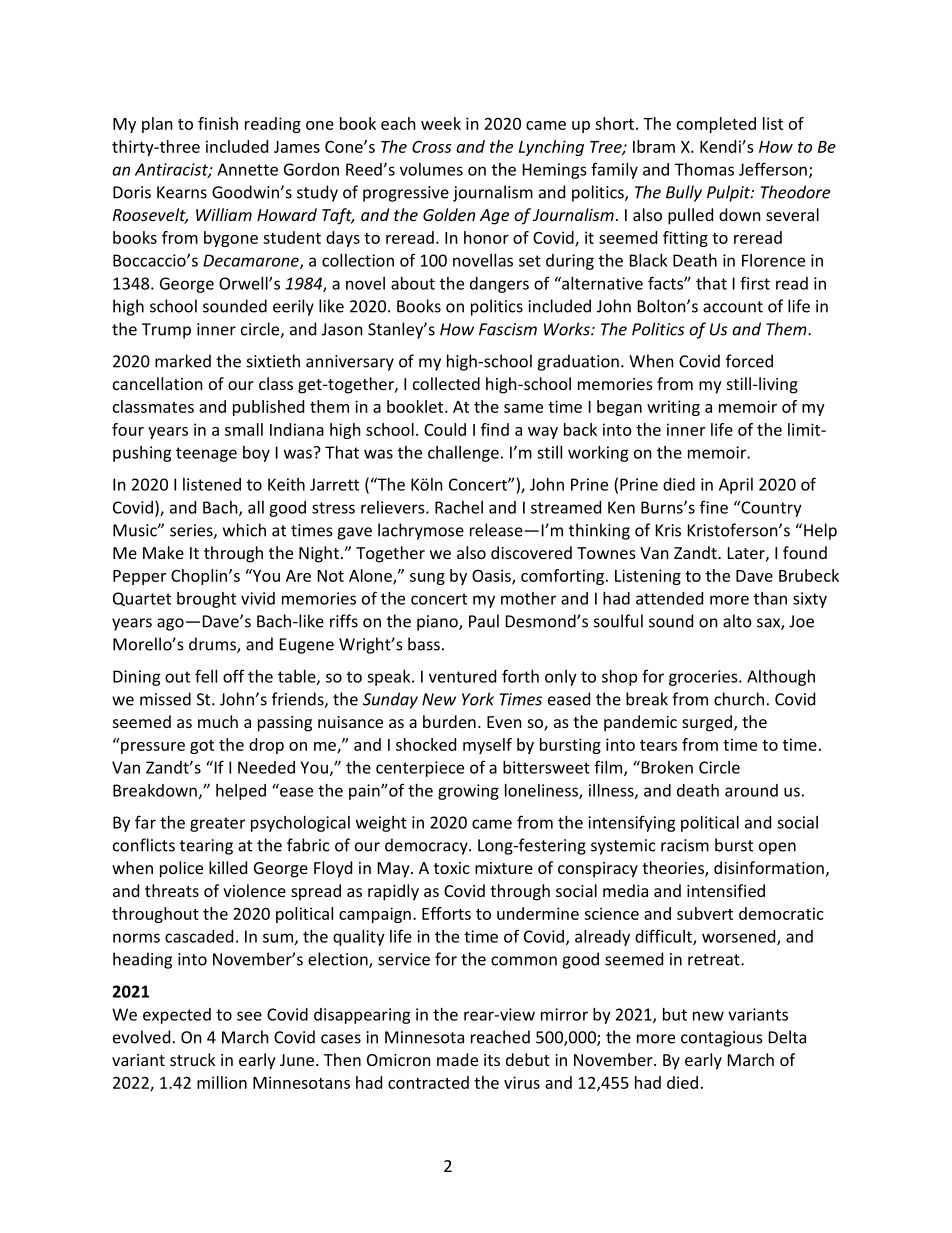 The image size is (952, 1233). Describe the element at coordinates (722, 1039) in the document. I see `contagious` at that location.
